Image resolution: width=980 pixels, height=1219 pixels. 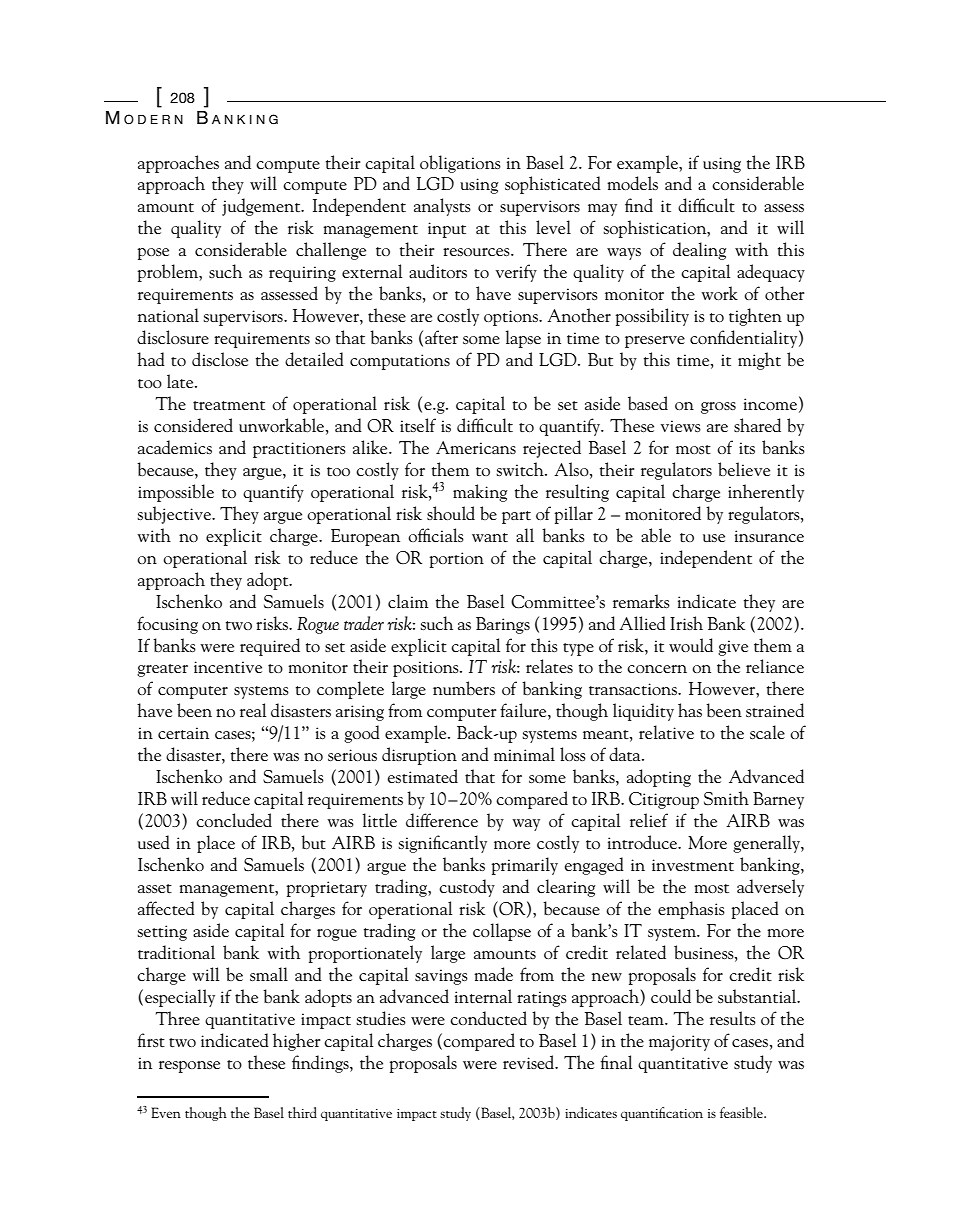 I want to click on would, so click(x=691, y=645).
